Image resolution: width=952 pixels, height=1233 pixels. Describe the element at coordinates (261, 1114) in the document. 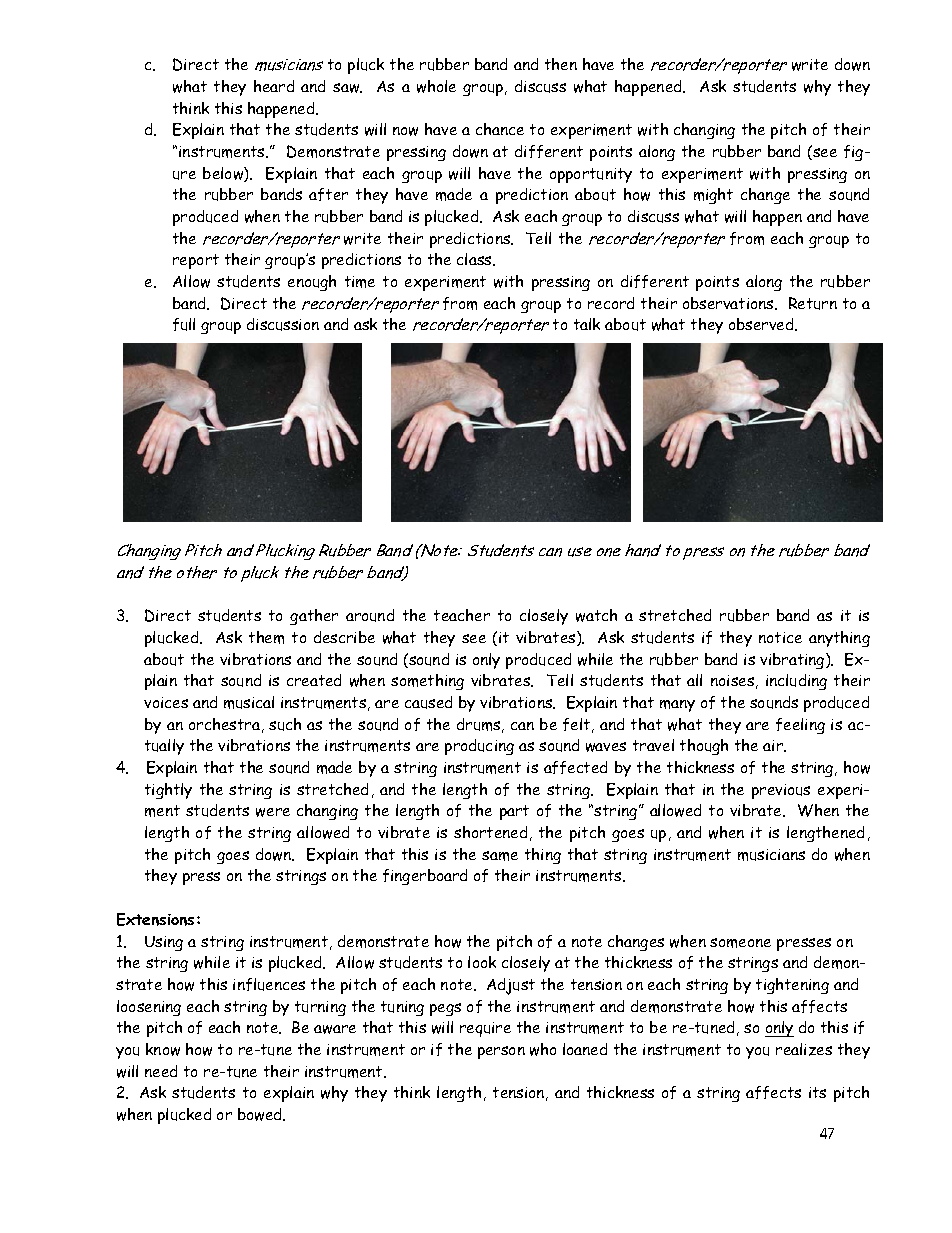

I see `bowed` at that location.
